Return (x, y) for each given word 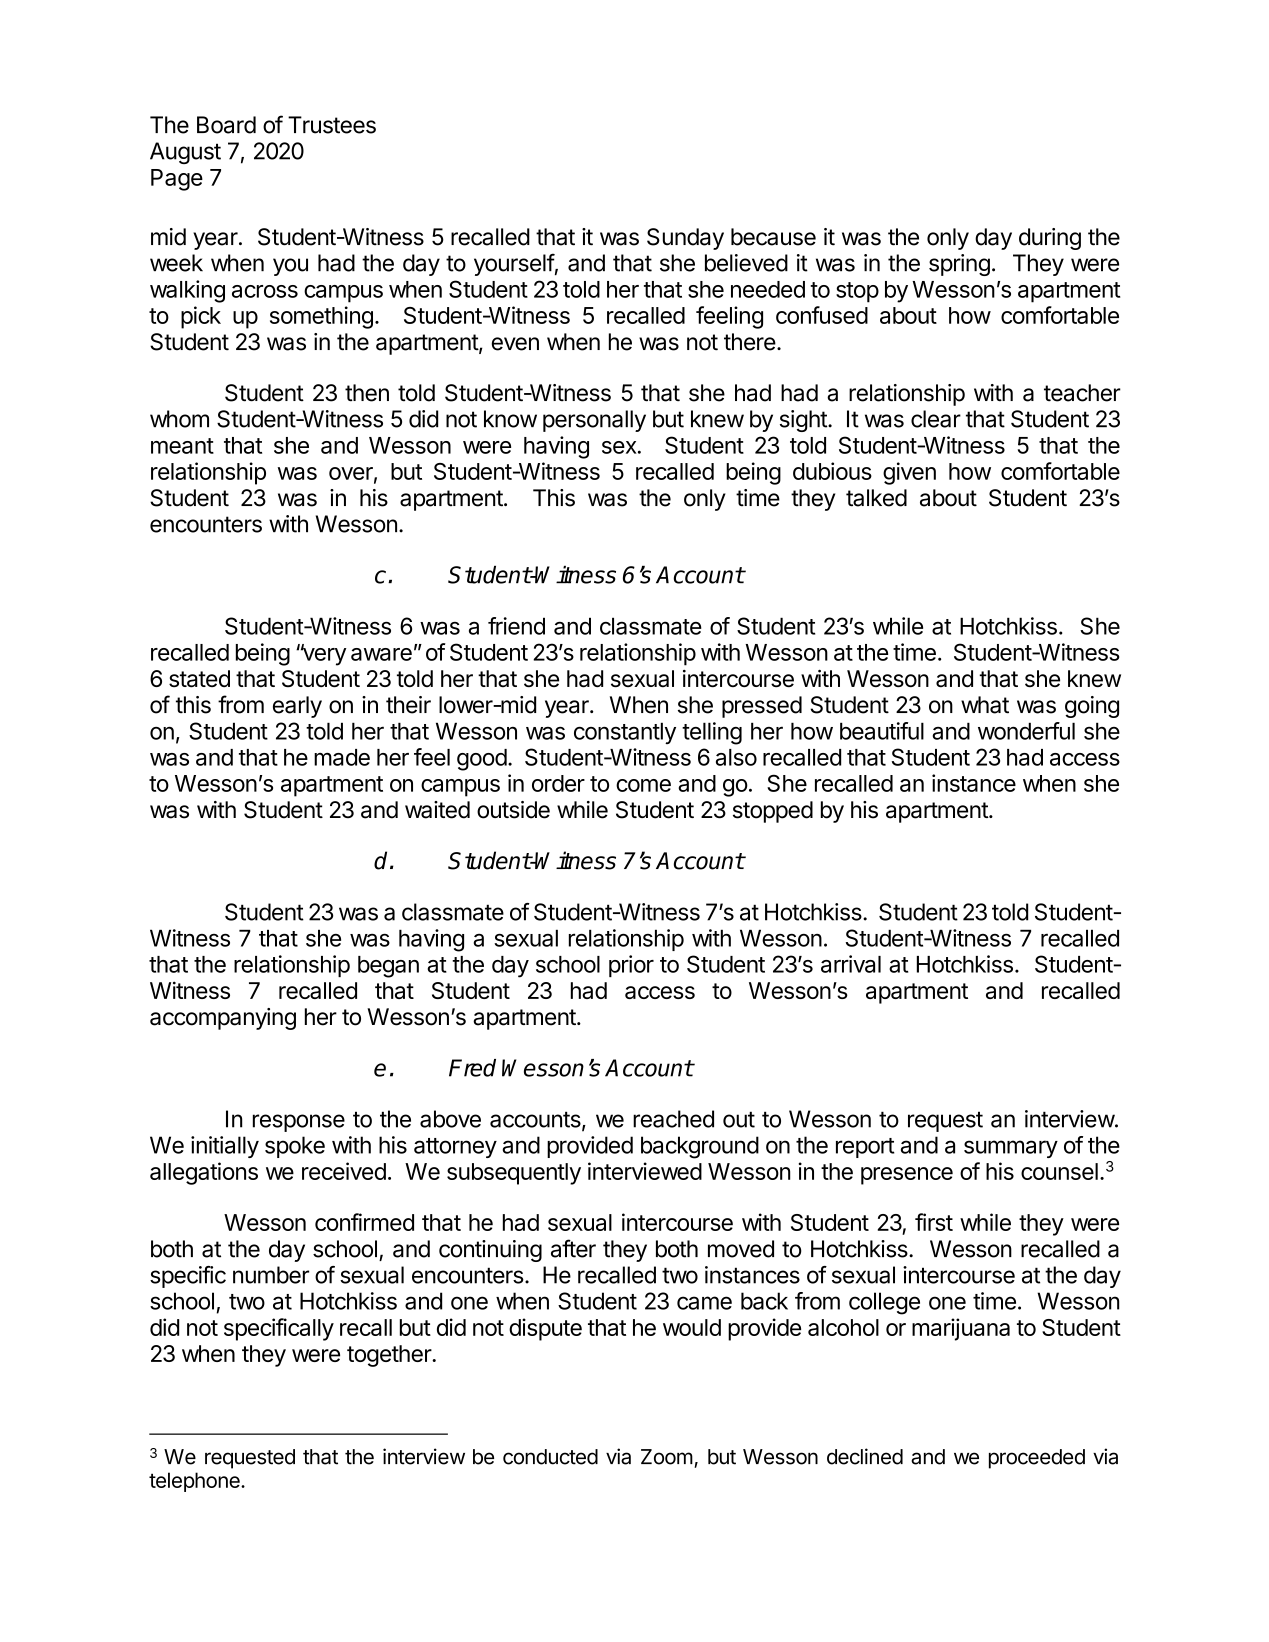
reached (673, 1119)
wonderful (1026, 731)
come (643, 785)
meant (182, 446)
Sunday (685, 239)
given (909, 473)
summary (1011, 1149)
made (342, 757)
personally (594, 421)
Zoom (667, 1457)
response (299, 1123)
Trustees (332, 125)
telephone (195, 1482)
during (1050, 239)
